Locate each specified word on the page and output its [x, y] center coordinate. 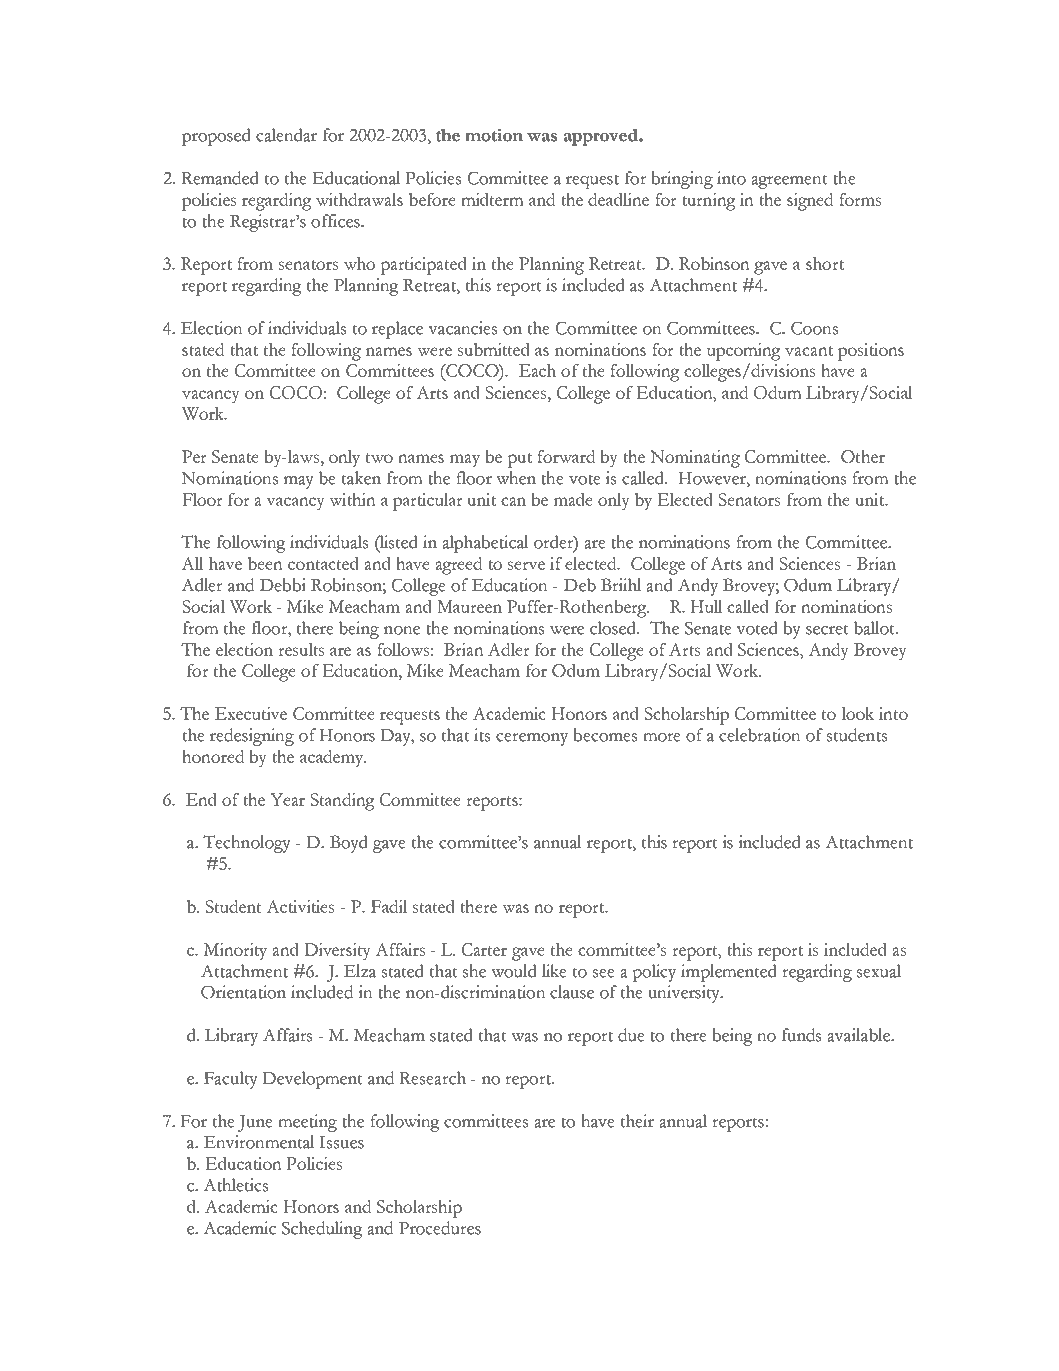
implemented [729, 973]
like [554, 971]
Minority [235, 952]
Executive [251, 713]
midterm [492, 199]
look [857, 713]
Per [194, 456]
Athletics [235, 1185]
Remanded [220, 178]
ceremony [532, 739]
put [519, 460]
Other [863, 456]
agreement [789, 182]
